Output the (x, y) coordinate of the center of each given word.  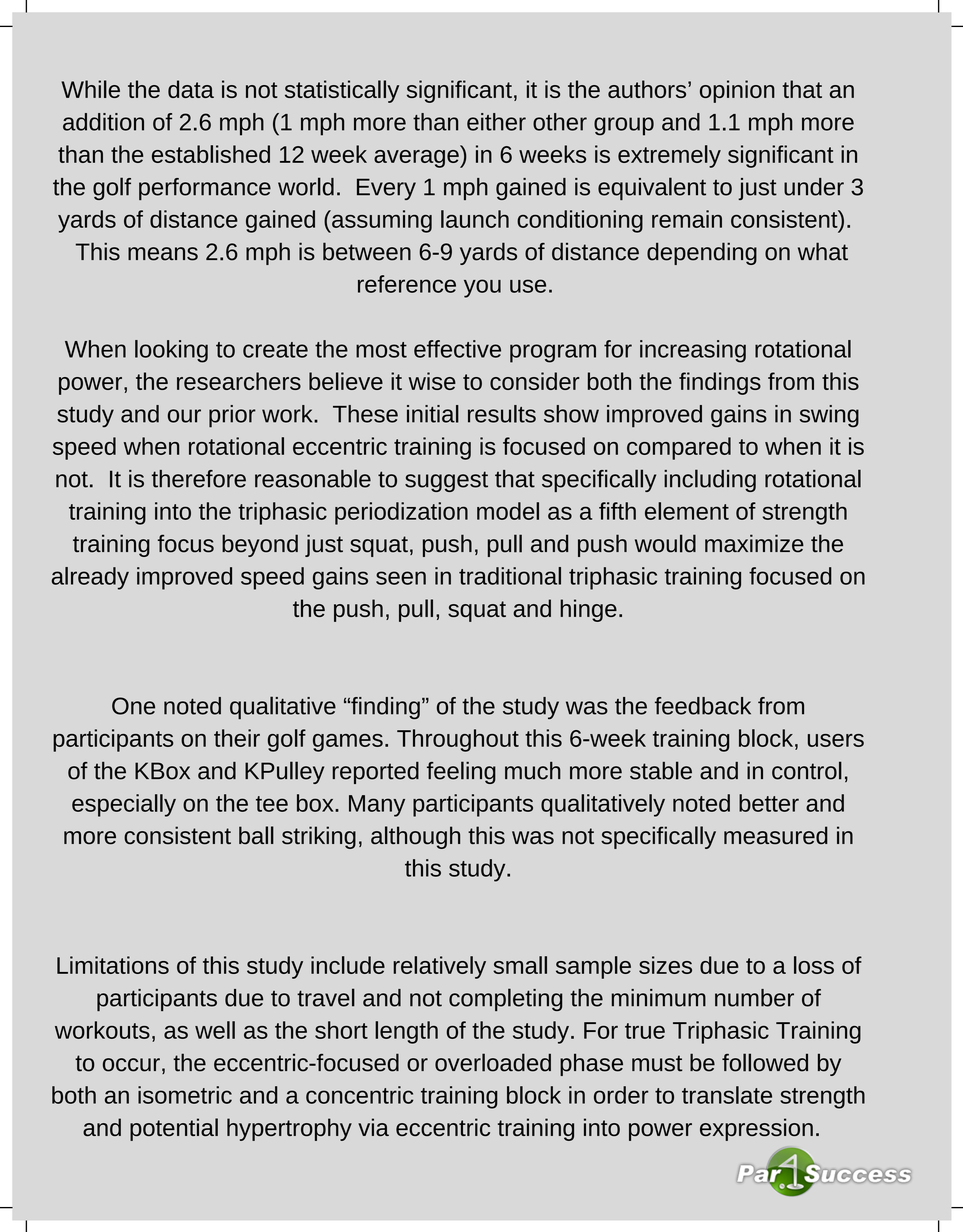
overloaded (493, 1062)
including (710, 480)
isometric (185, 1095)
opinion (737, 91)
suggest (446, 481)
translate (727, 1095)
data (191, 89)
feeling (461, 772)
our (184, 416)
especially (124, 805)
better (769, 803)
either (496, 122)
